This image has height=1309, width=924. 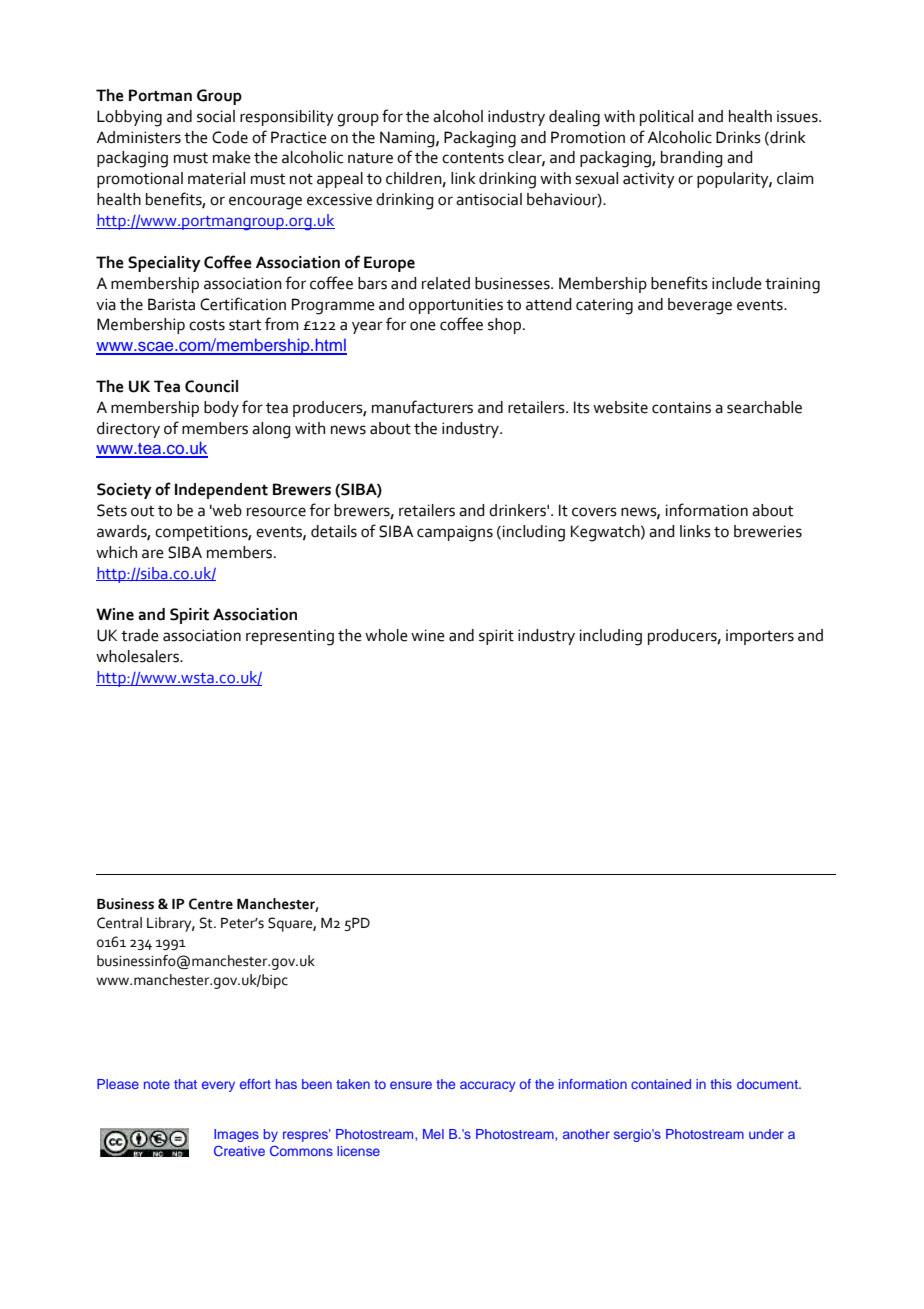 I want to click on importers, so click(x=760, y=637).
